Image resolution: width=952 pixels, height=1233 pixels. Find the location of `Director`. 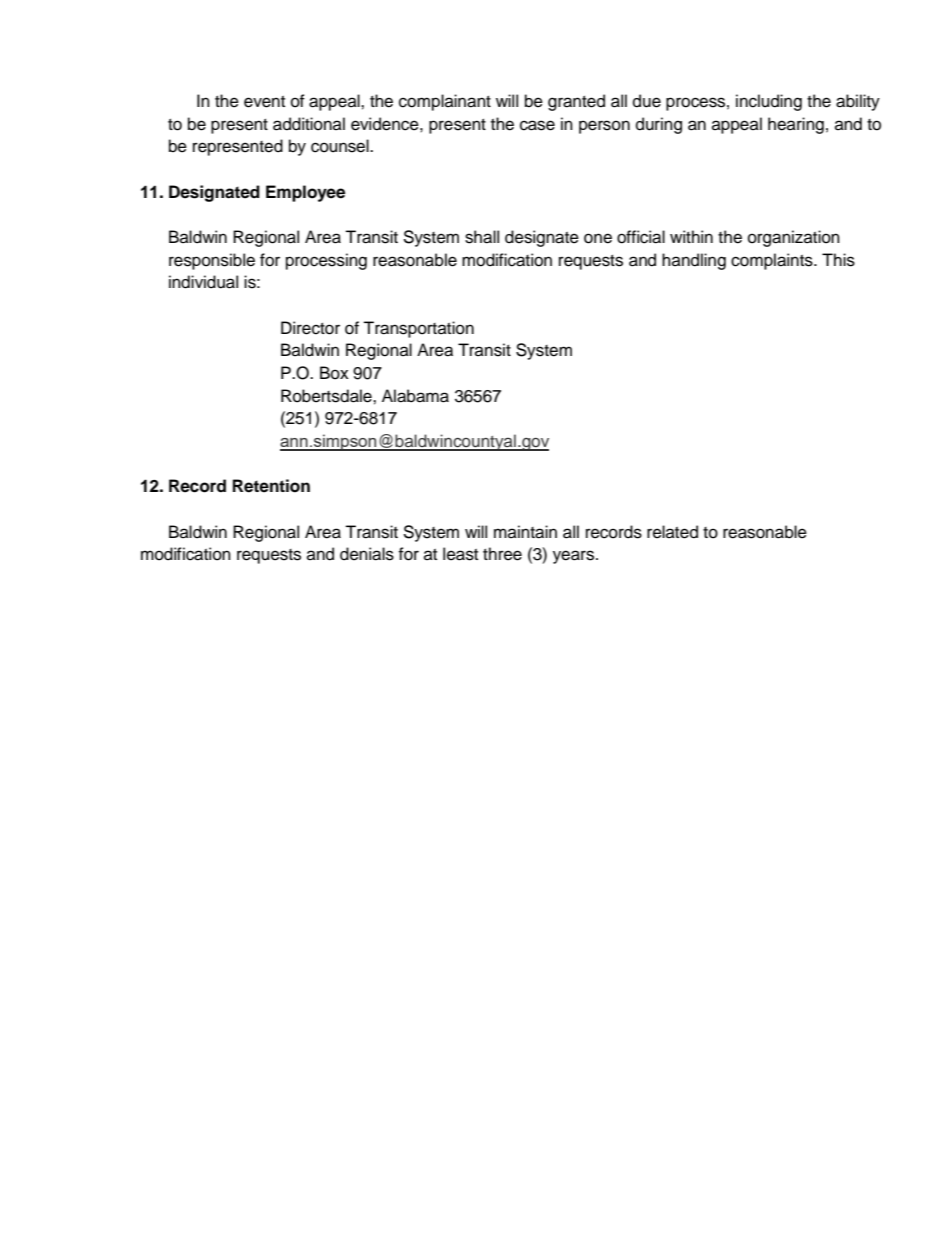

Director is located at coordinates (310, 328).
